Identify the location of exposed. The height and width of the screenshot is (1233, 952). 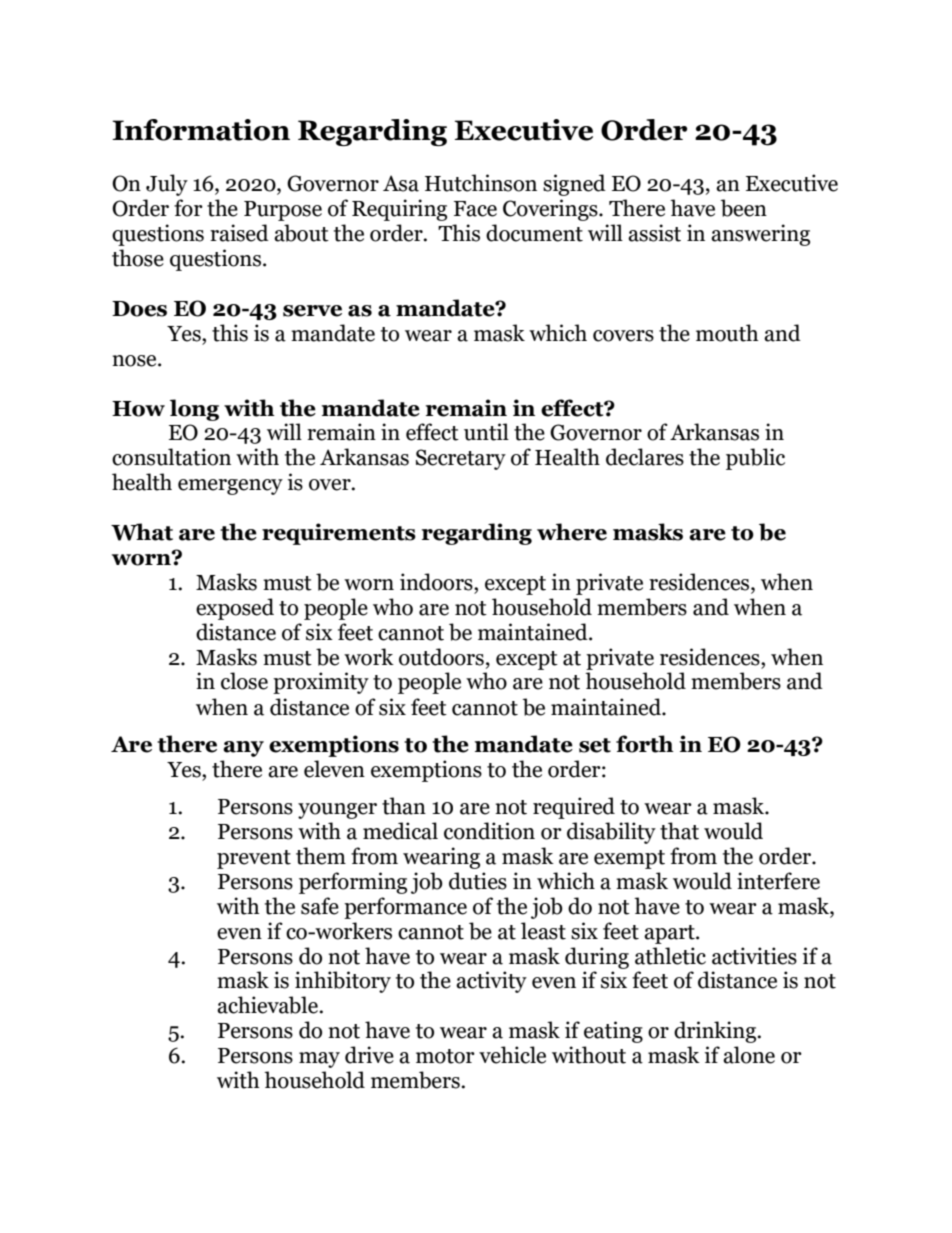
(235, 609).
